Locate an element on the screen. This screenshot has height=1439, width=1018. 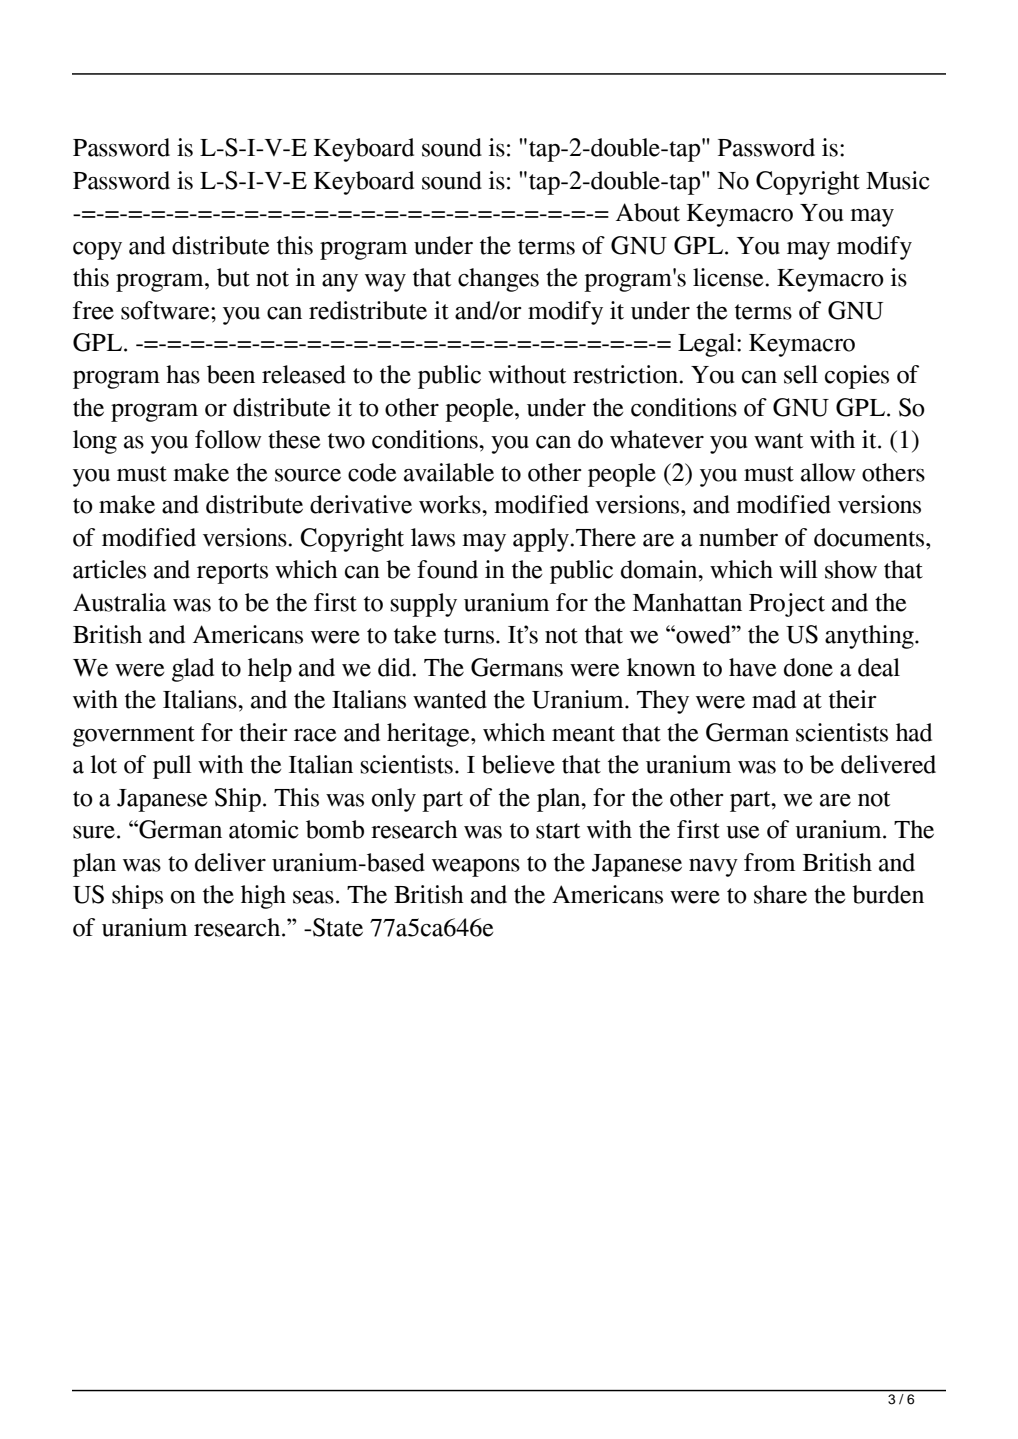
released is located at coordinates (304, 374).
